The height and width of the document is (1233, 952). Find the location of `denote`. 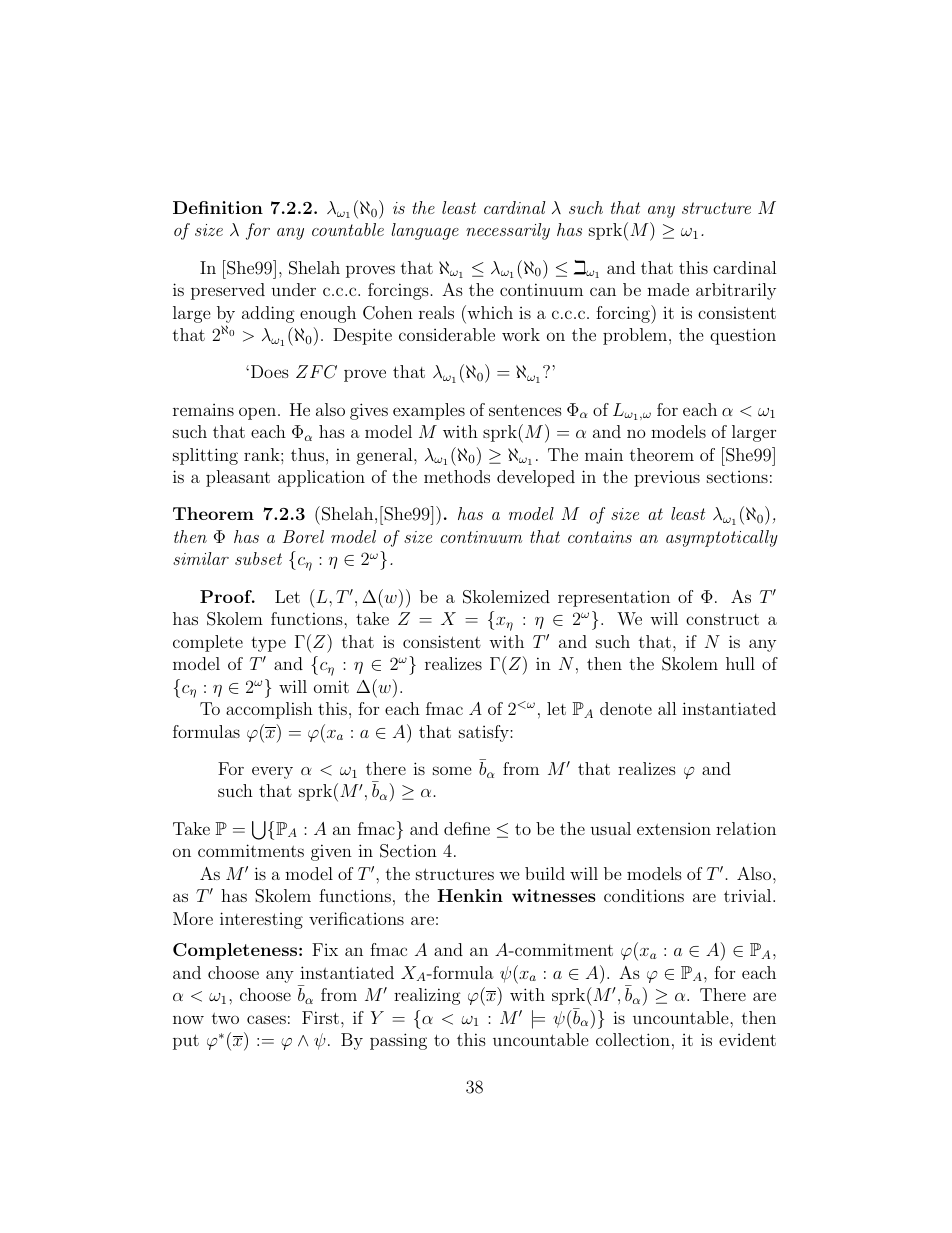

denote is located at coordinates (626, 708).
